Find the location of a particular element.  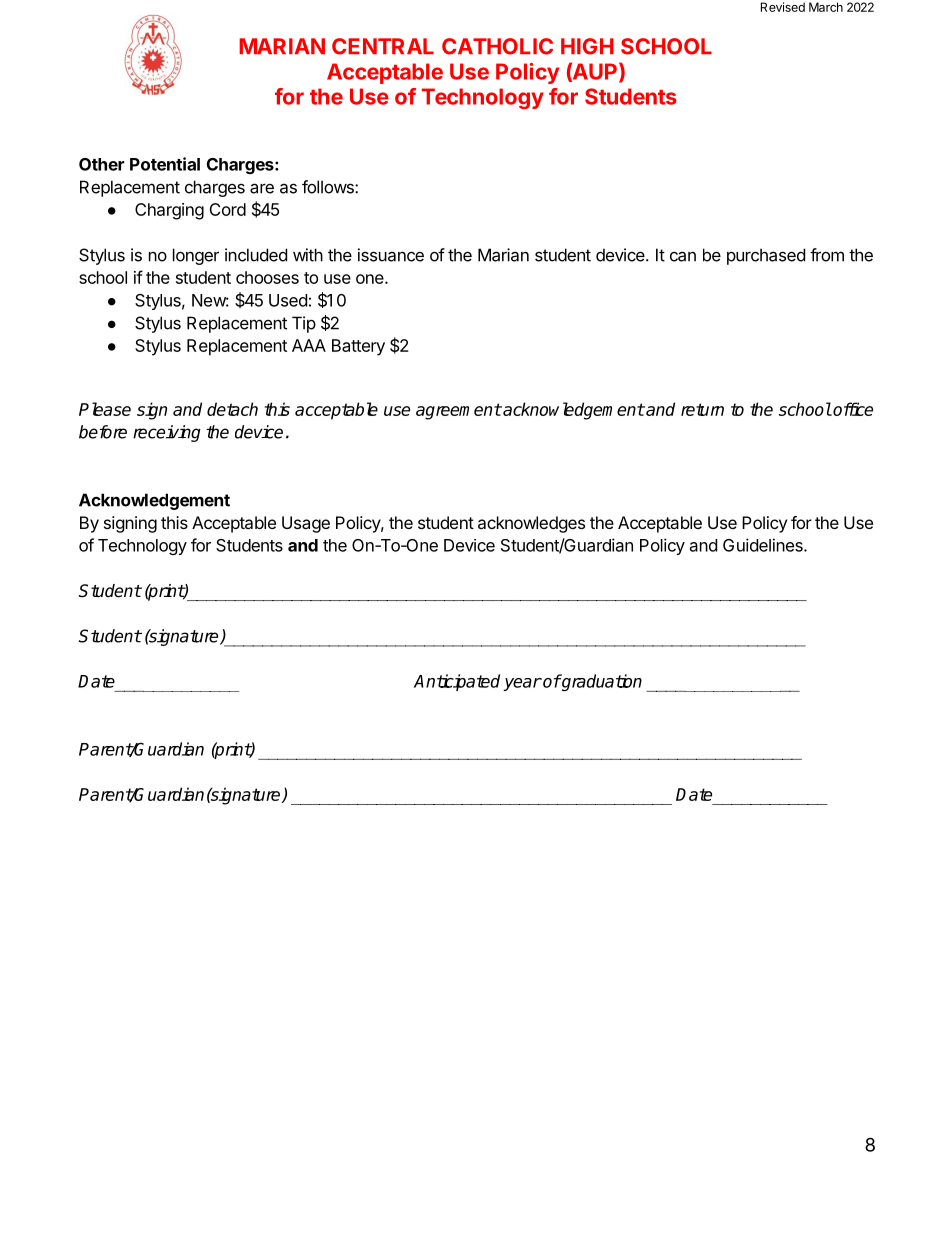

receiving is located at coordinates (167, 433).
